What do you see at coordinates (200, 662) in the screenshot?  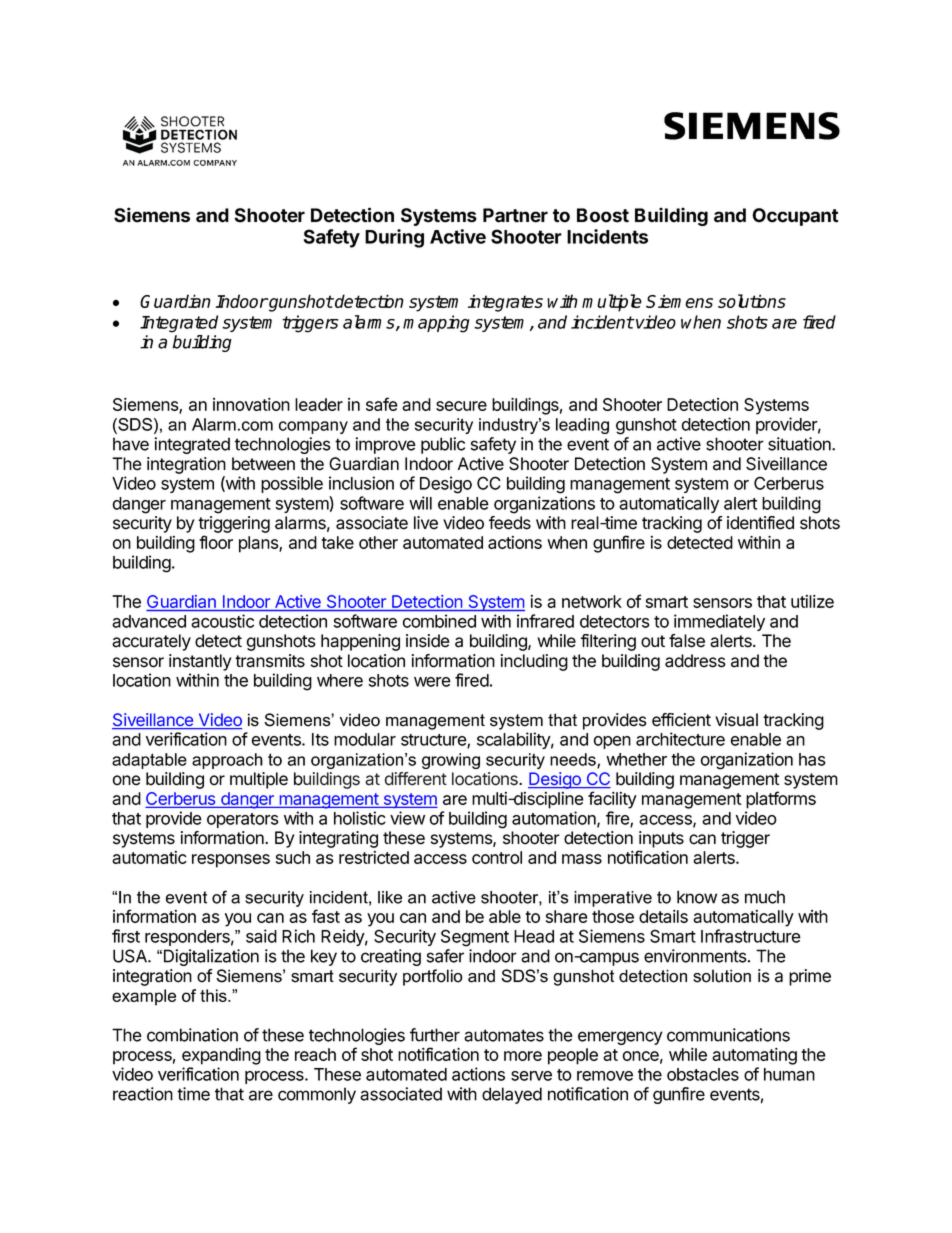 I see `instantly` at bounding box center [200, 662].
